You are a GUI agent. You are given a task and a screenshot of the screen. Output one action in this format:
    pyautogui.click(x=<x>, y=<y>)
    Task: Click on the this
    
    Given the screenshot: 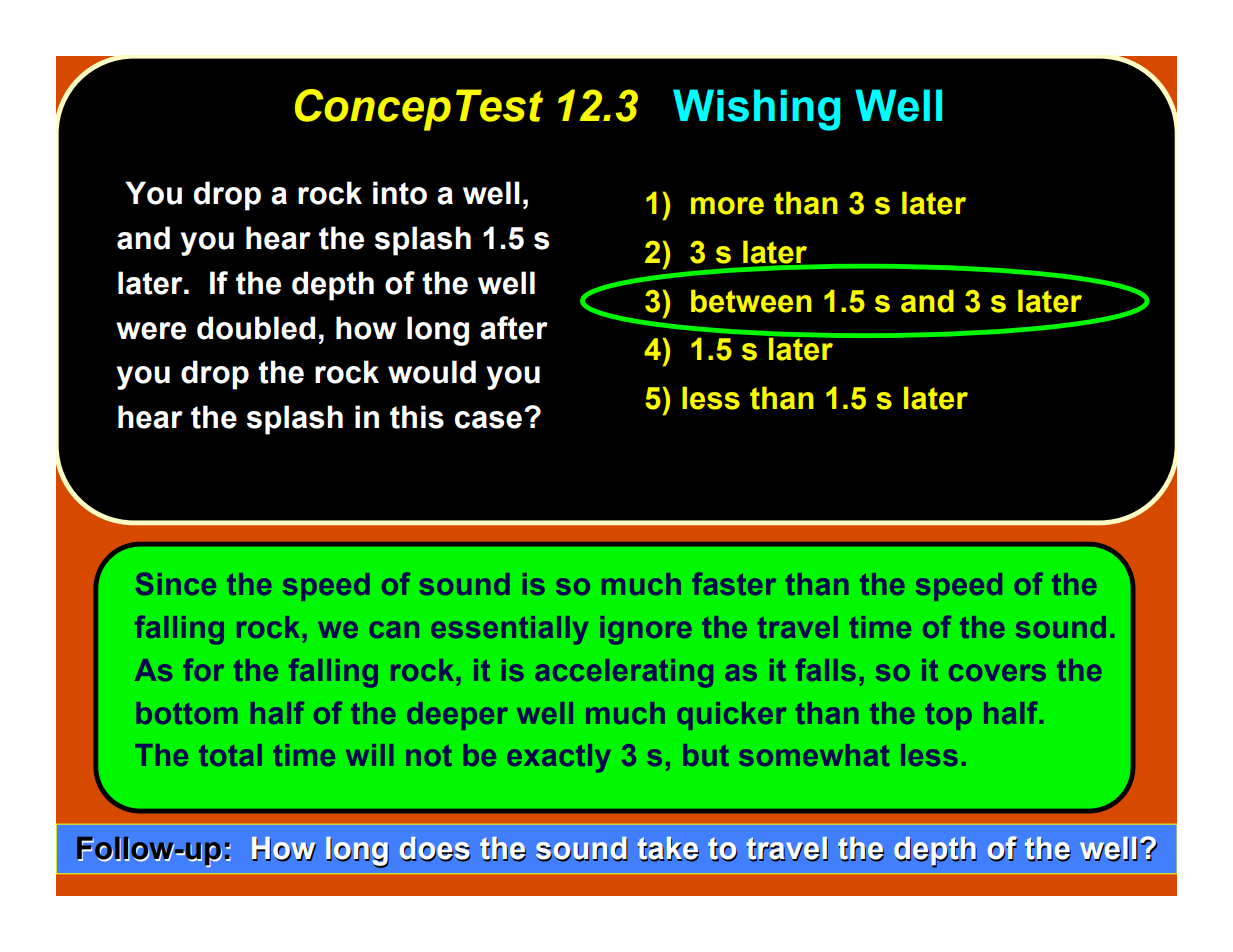 What is the action you would take?
    pyautogui.click(x=417, y=417)
